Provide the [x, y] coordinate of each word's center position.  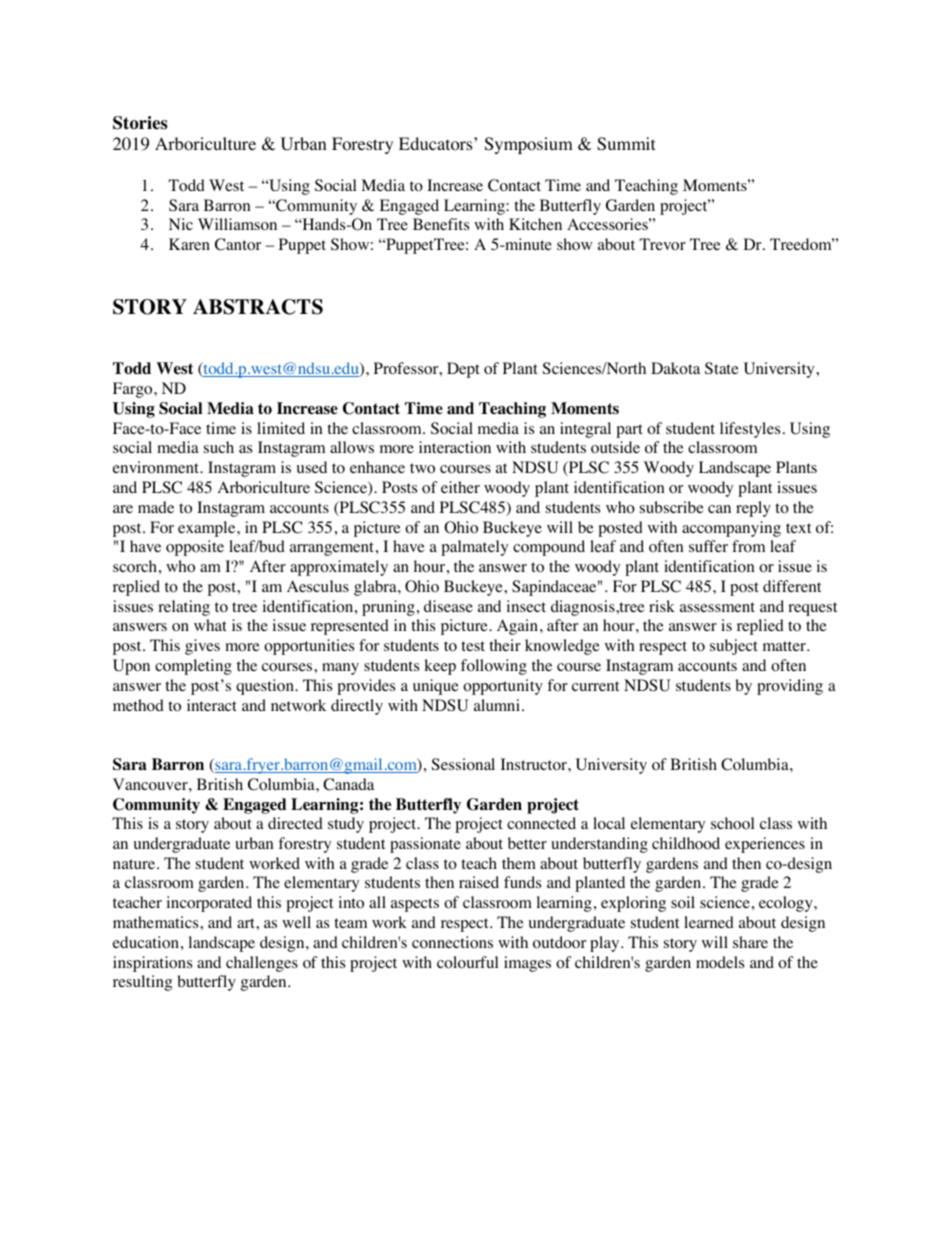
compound [549, 548]
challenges [262, 964]
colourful [467, 962]
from [748, 546]
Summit [626, 144]
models [720, 962]
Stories [140, 123]
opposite [195, 548]
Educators [437, 144]
